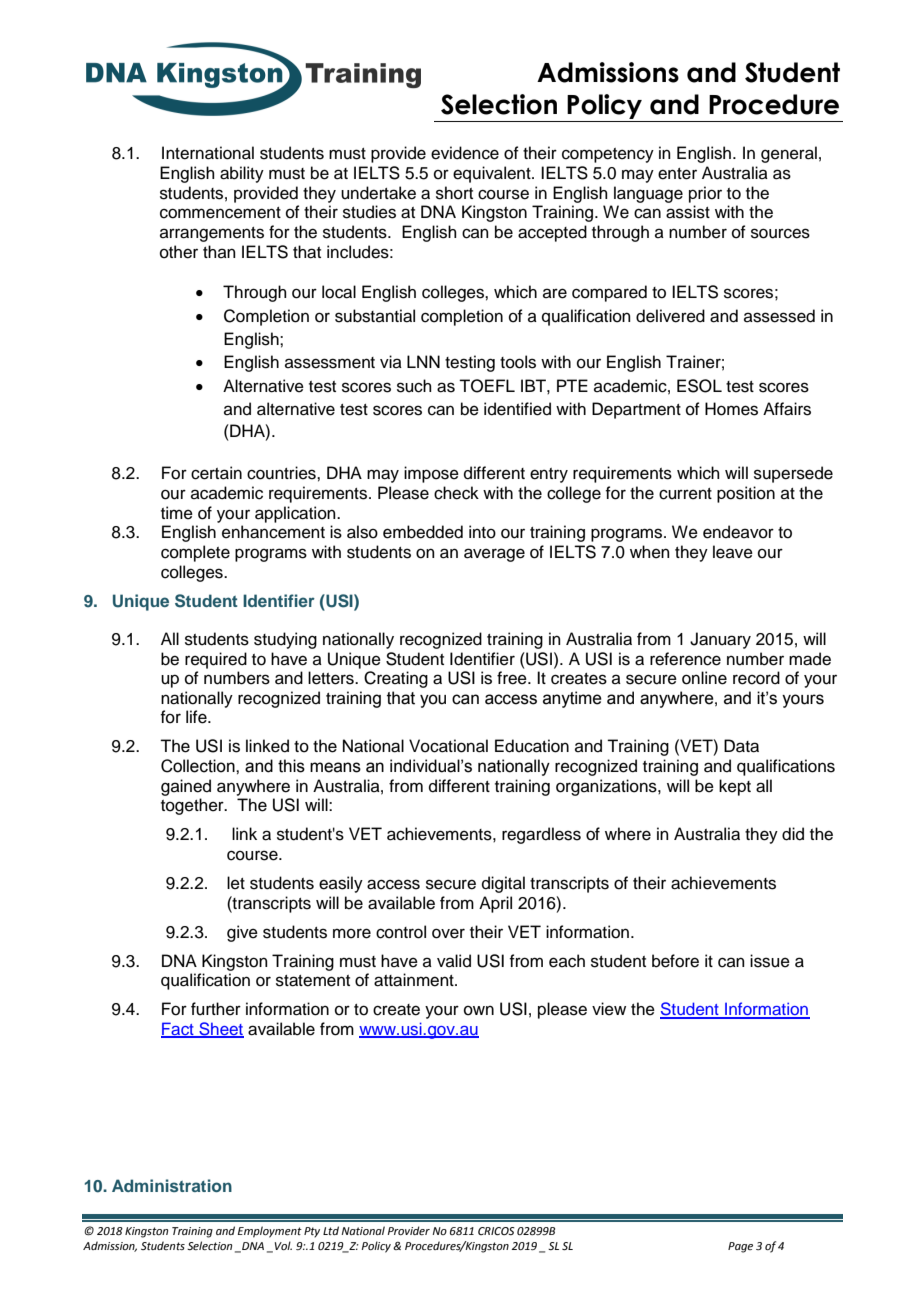 The height and width of the screenshot is (1308, 924). I want to click on equivalent, so click(493, 174).
